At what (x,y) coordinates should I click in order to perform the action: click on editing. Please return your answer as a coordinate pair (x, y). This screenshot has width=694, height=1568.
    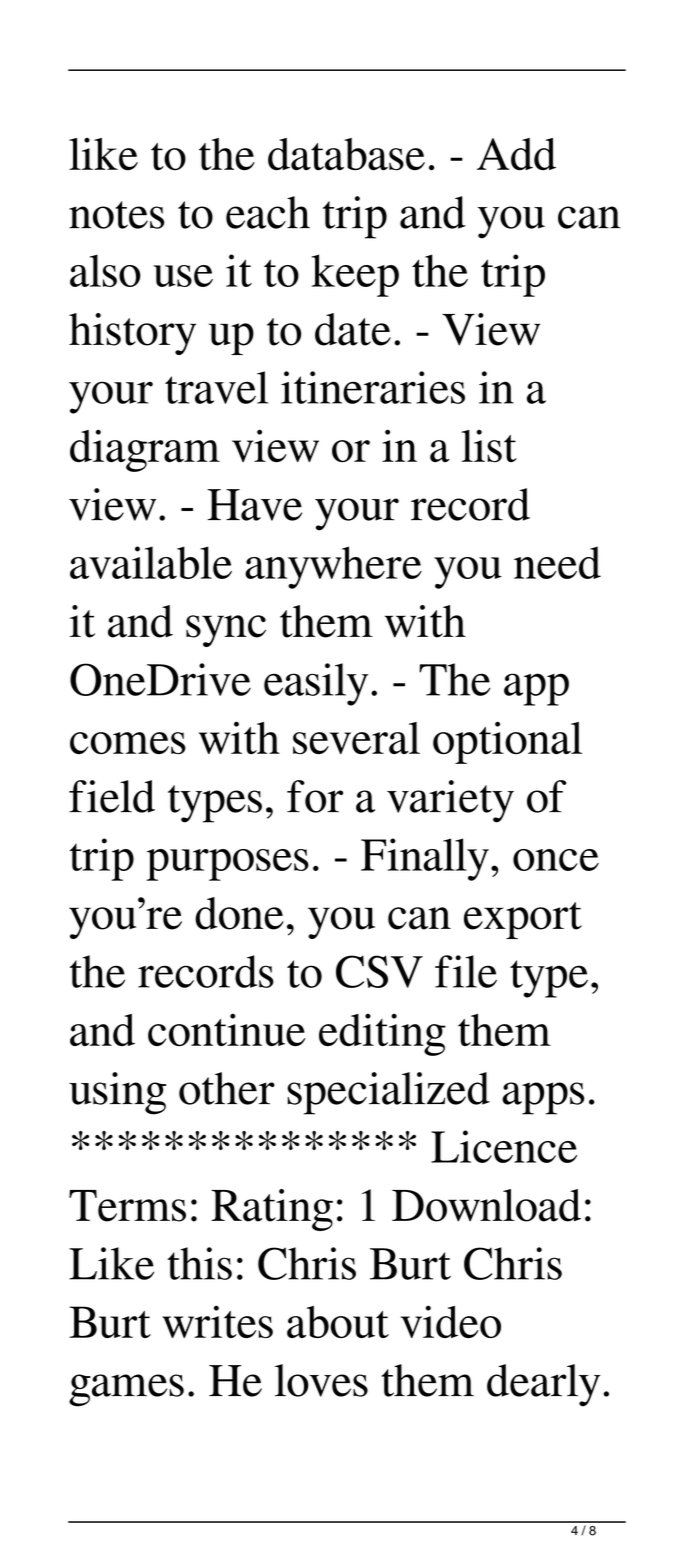
    Looking at the image, I should click on (382, 1034).
